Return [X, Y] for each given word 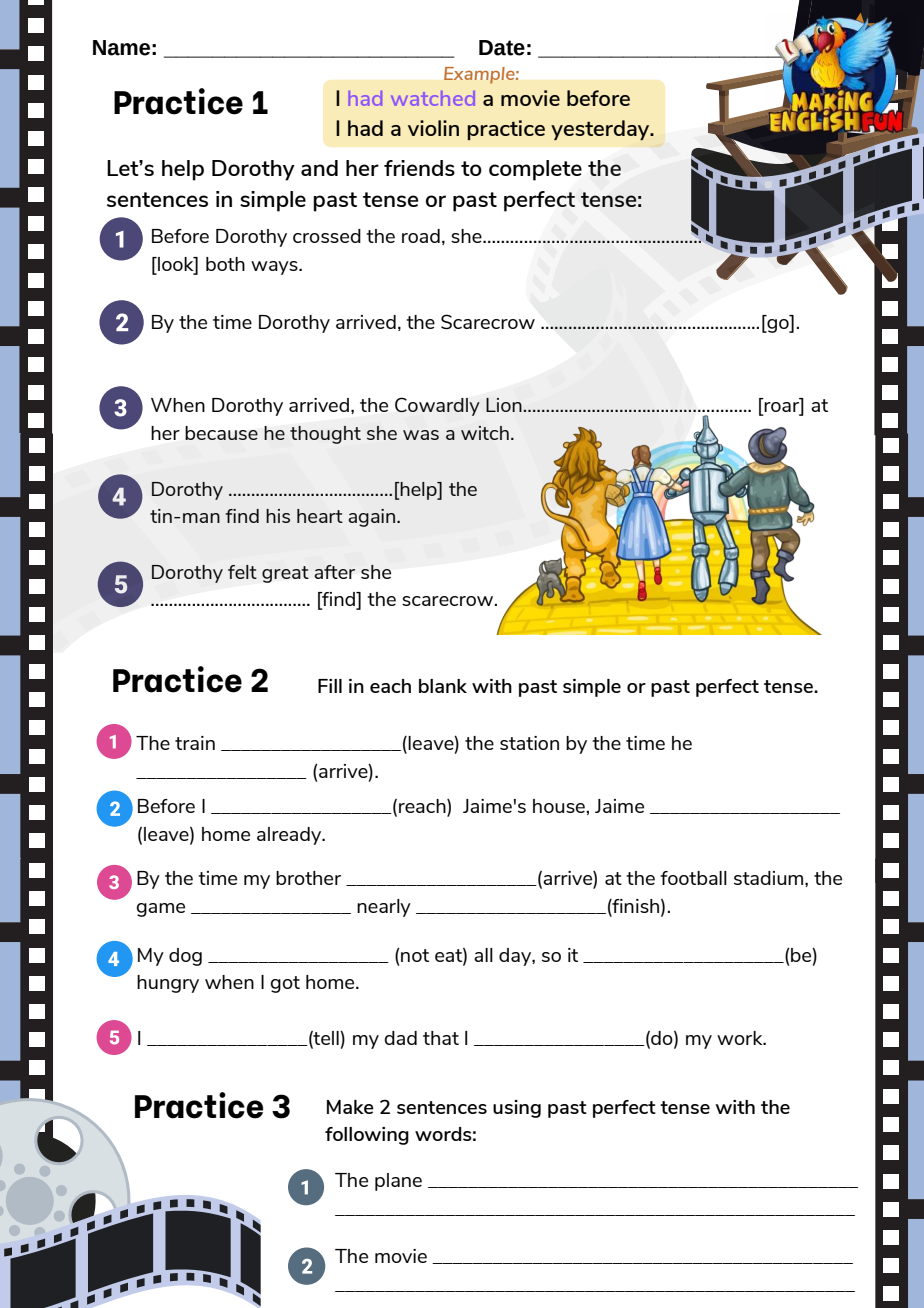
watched [433, 98]
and [319, 168]
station [529, 743]
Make [350, 1107]
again [373, 518]
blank [443, 686]
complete [535, 170]
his [278, 516]
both [225, 264]
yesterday [601, 130]
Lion [505, 405]
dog [185, 957]
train [195, 743]
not [414, 955]
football [693, 878]
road [421, 236]
